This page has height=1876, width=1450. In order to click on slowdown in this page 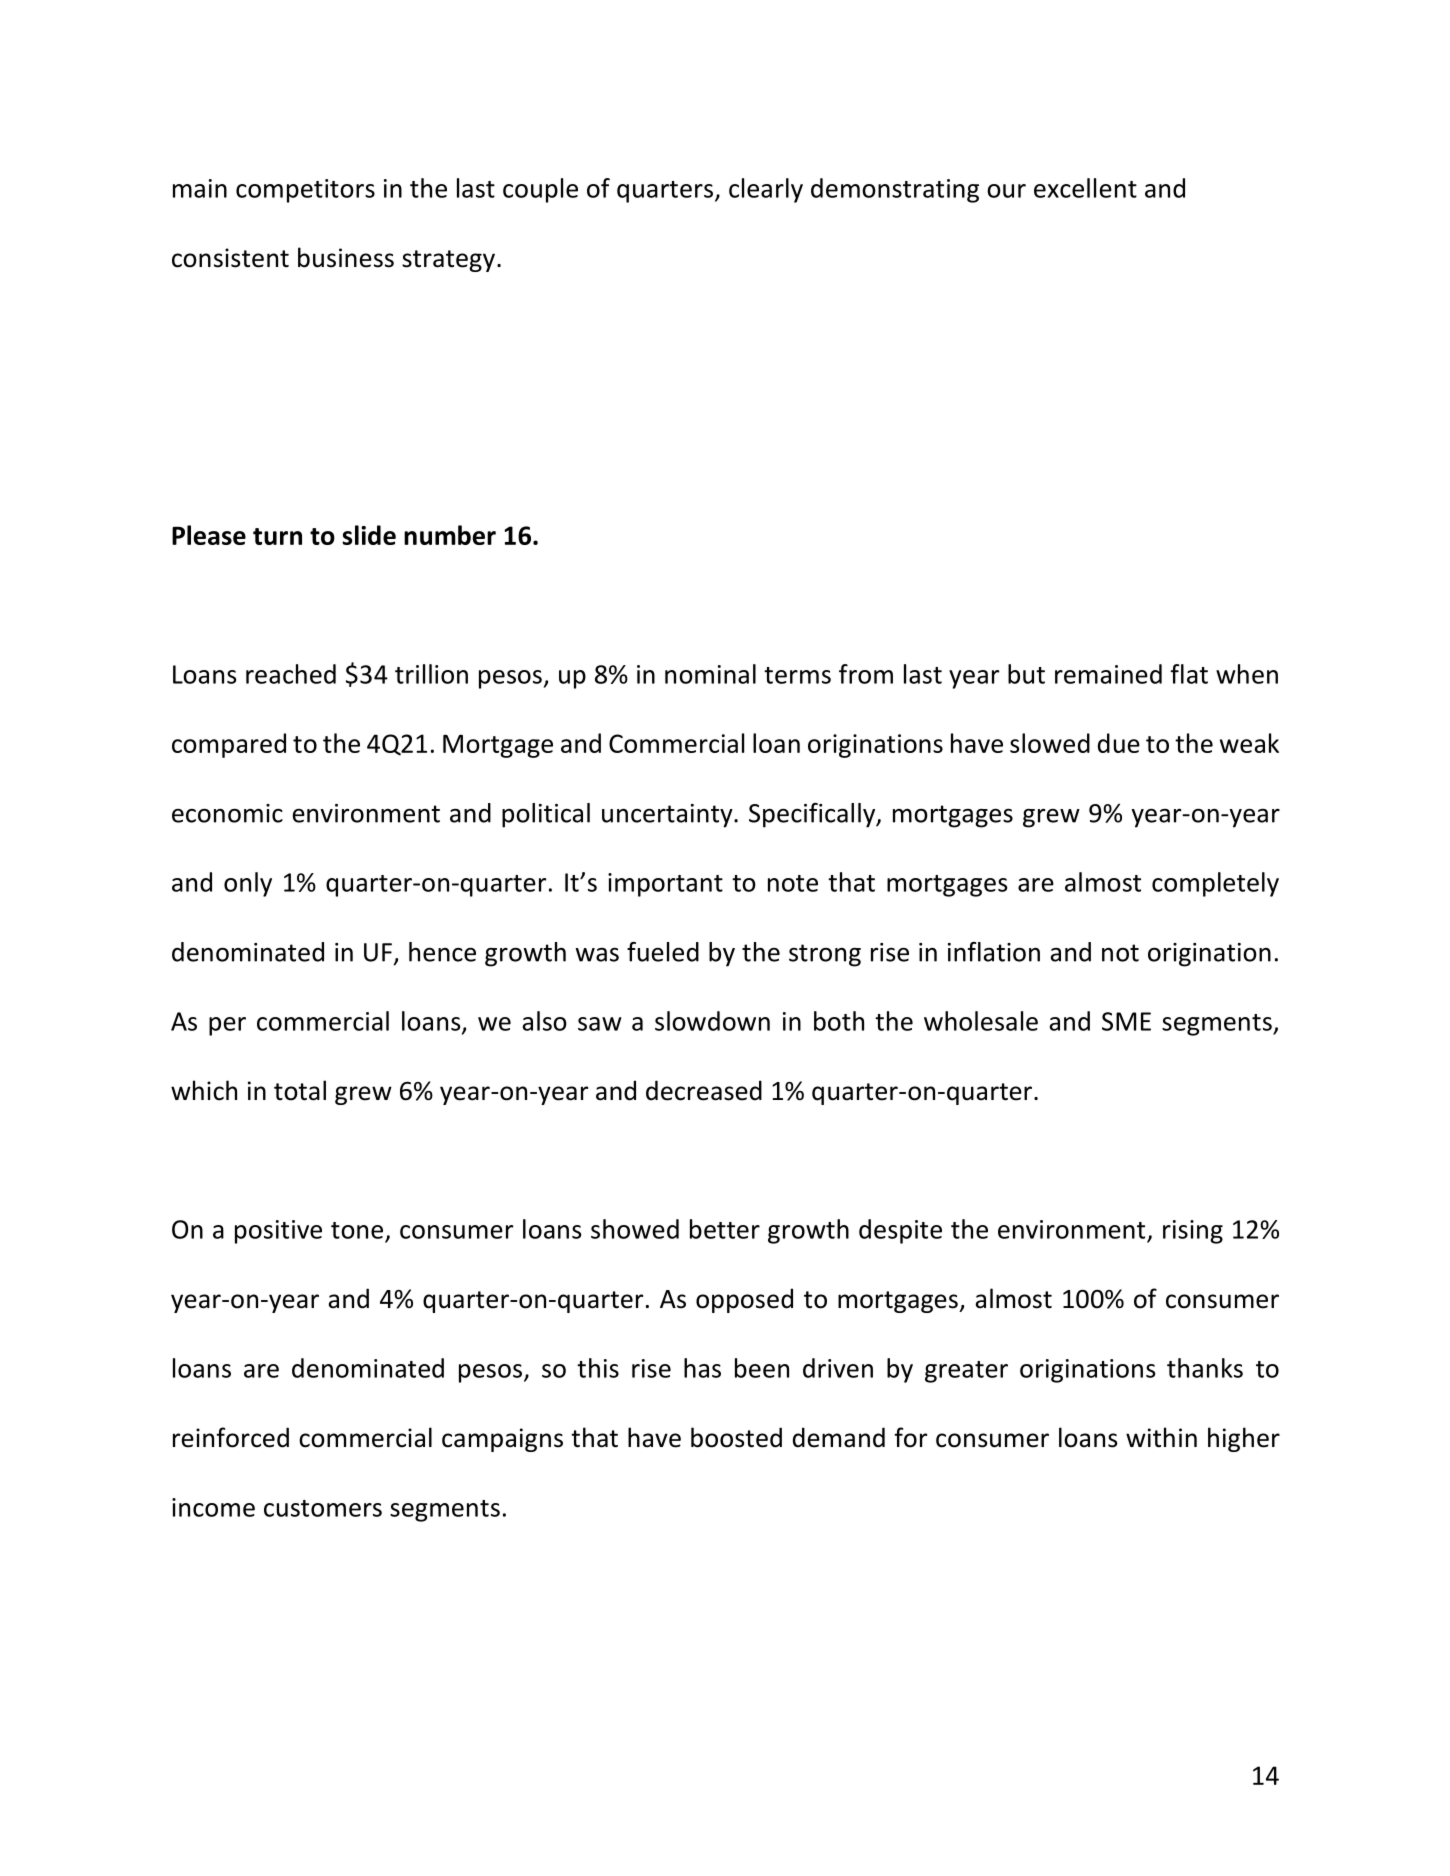, I will do `click(712, 1021)`.
